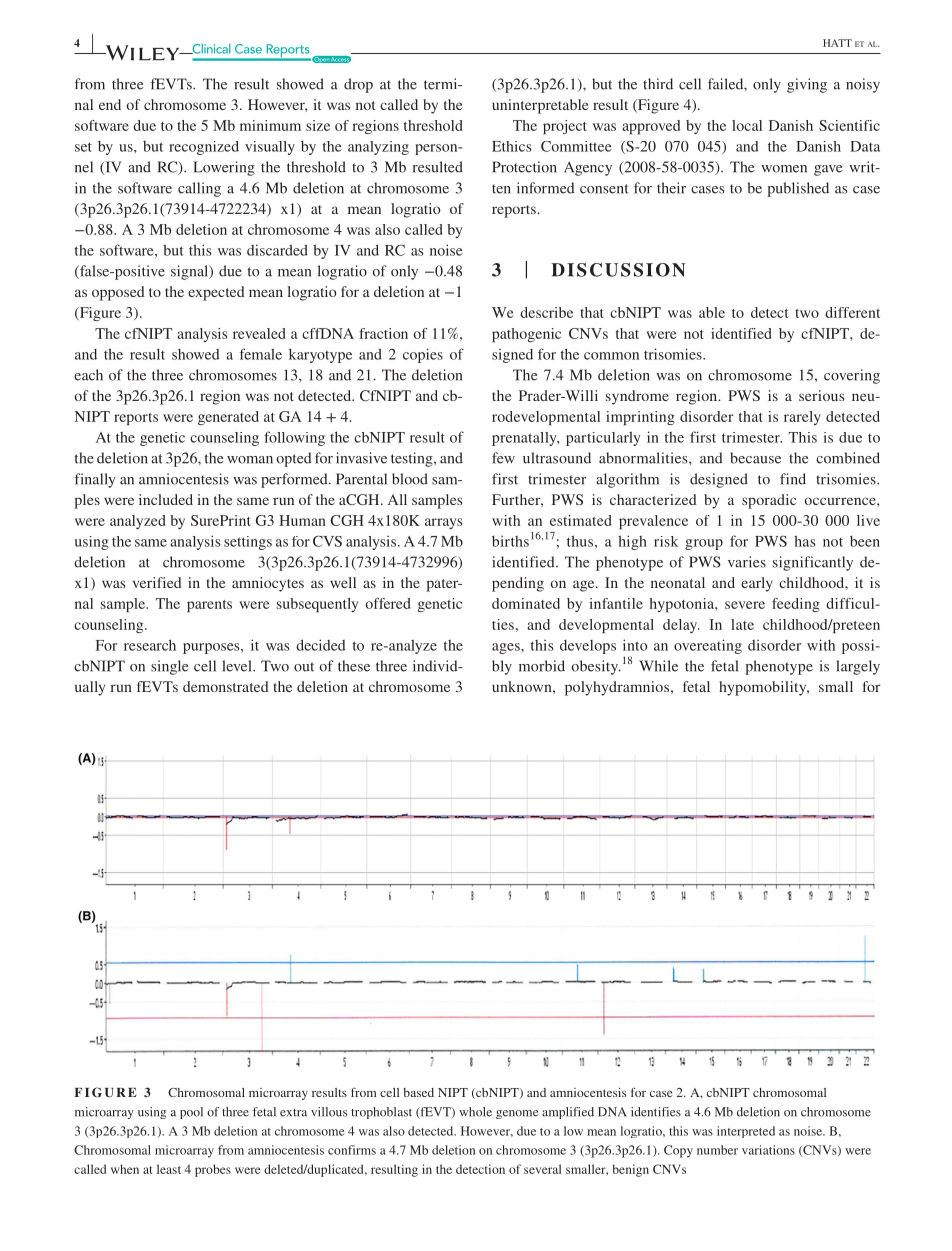 The height and width of the image is (1251, 952). I want to click on because, so click(755, 458).
